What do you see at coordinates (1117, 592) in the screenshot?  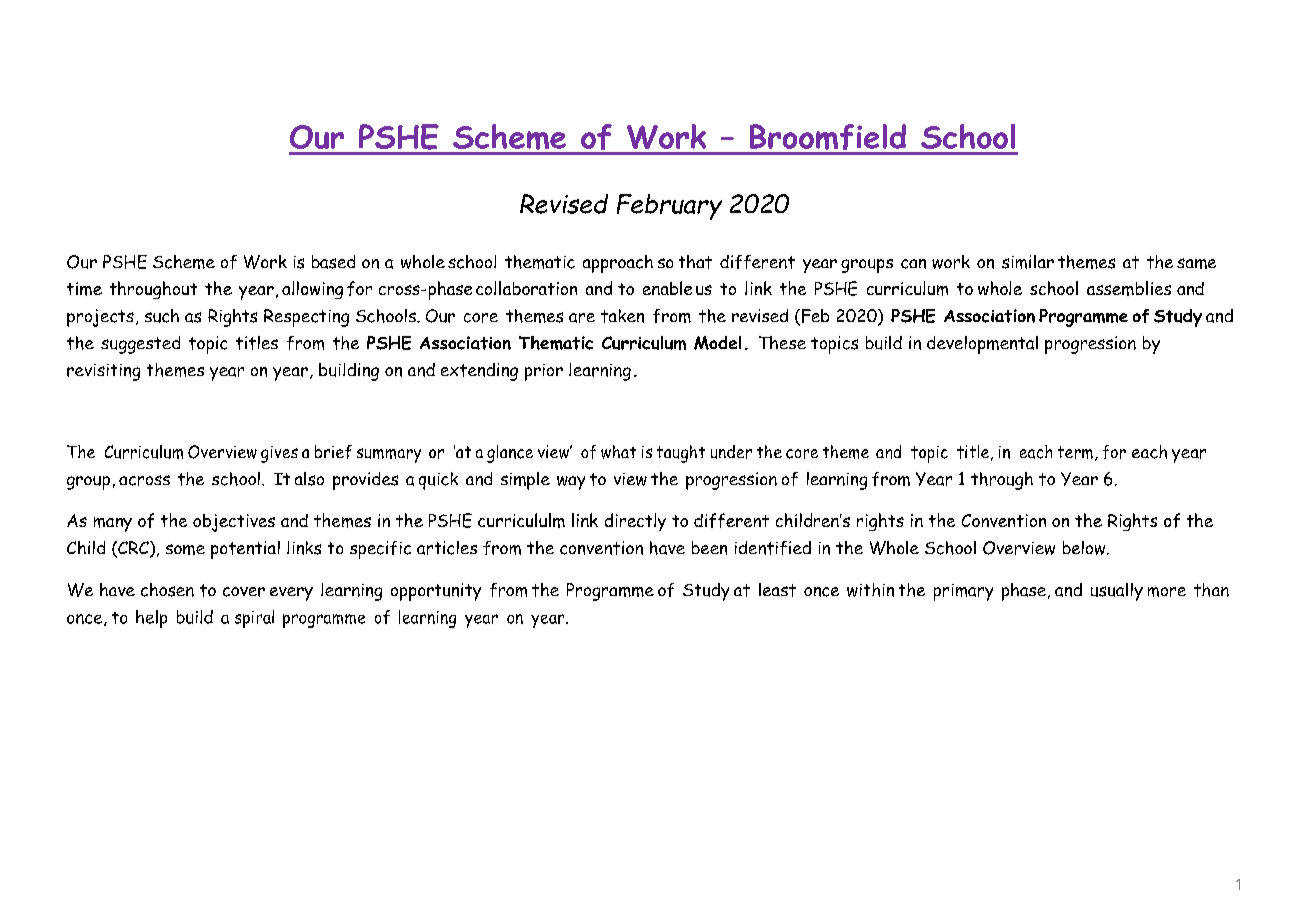 I see `usually` at bounding box center [1117, 592].
